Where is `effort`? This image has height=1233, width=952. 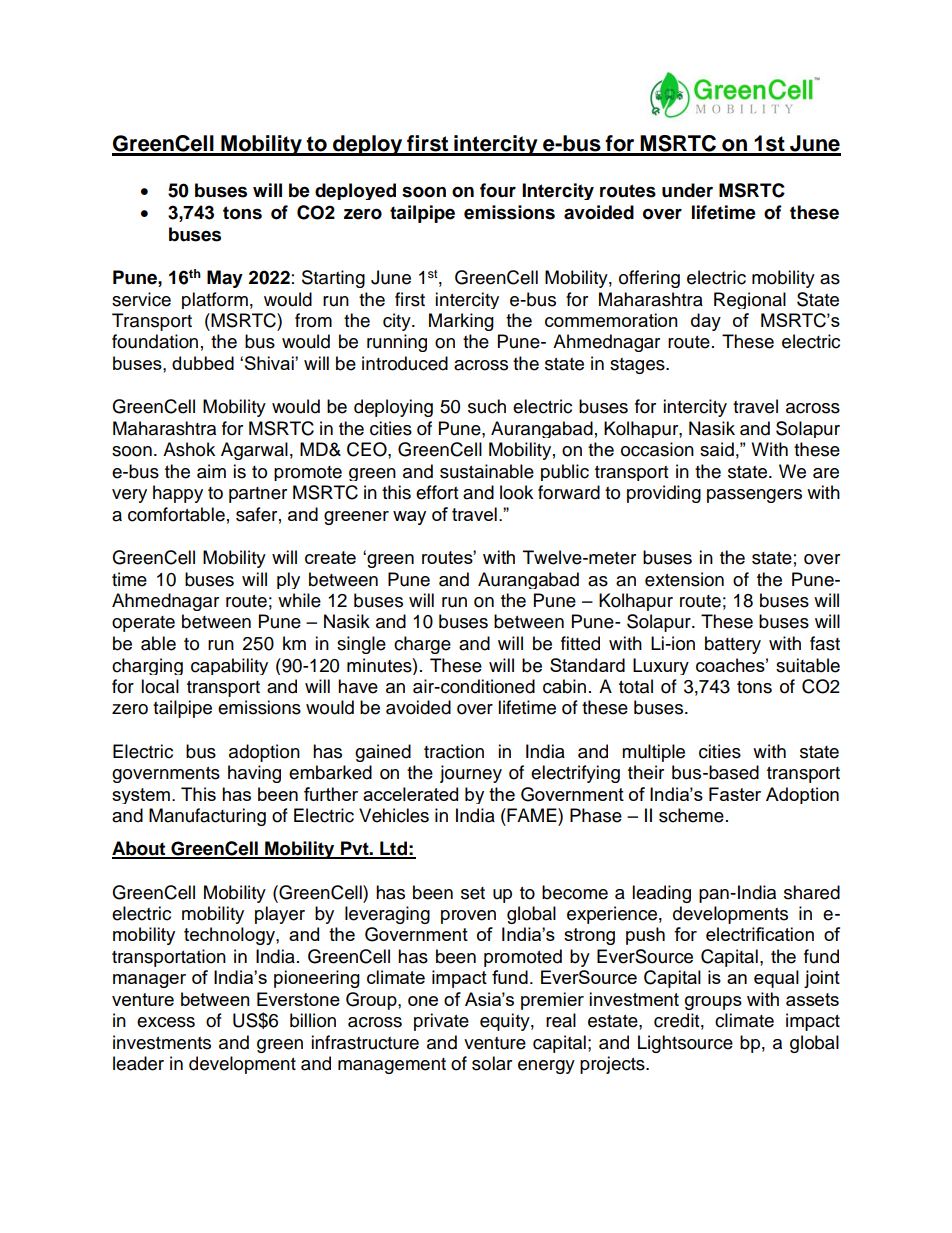
effort is located at coordinates (437, 492).
